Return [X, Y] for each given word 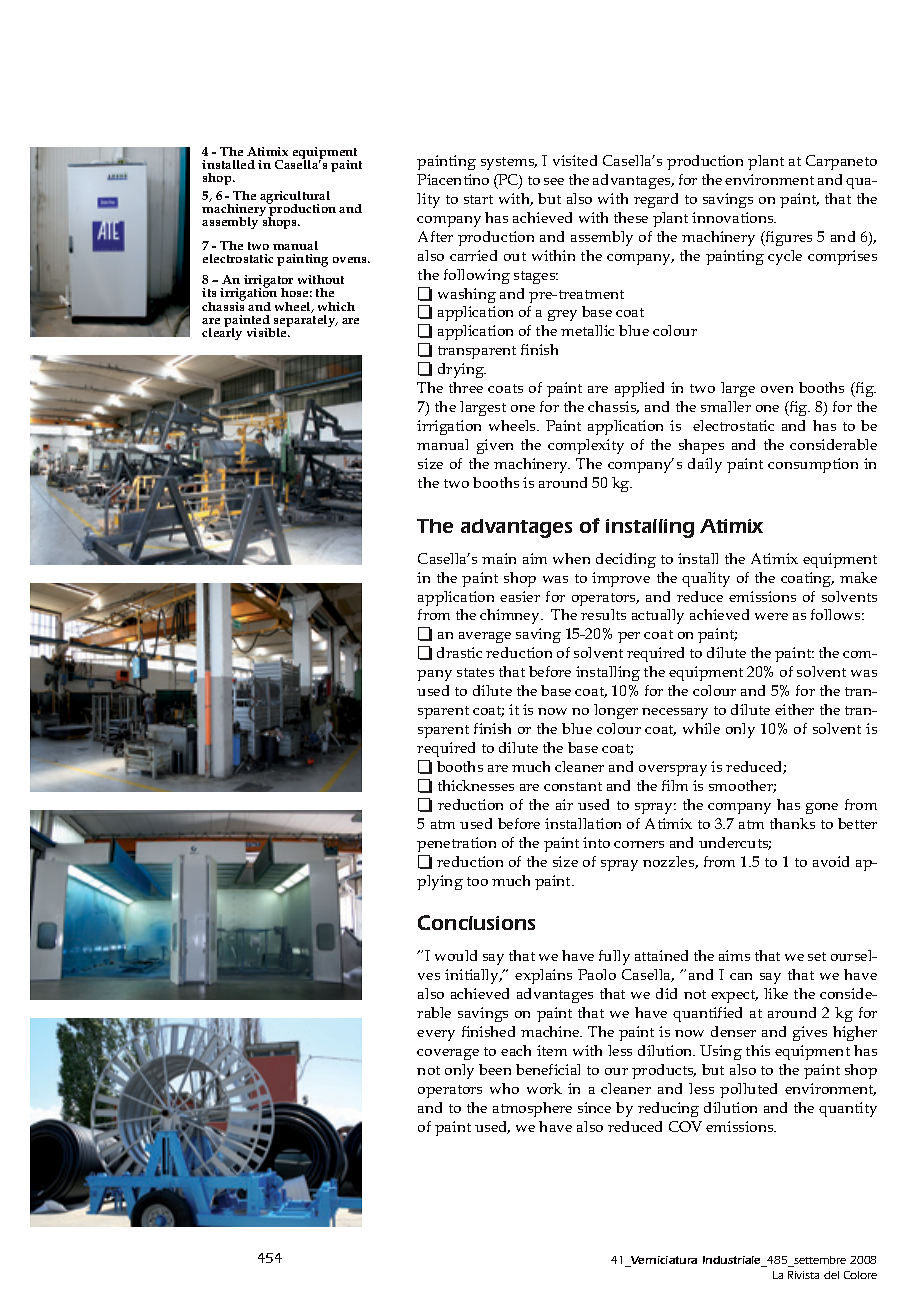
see [554, 181]
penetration [456, 844]
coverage [448, 1054]
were [771, 616]
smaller [726, 406]
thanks [792, 823]
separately [306, 321]
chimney [511, 616]
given [495, 446]
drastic [459, 652]
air [564, 804]
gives [810, 1033]
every [436, 1035]
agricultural [295, 198]
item [552, 1050]
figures [787, 238]
